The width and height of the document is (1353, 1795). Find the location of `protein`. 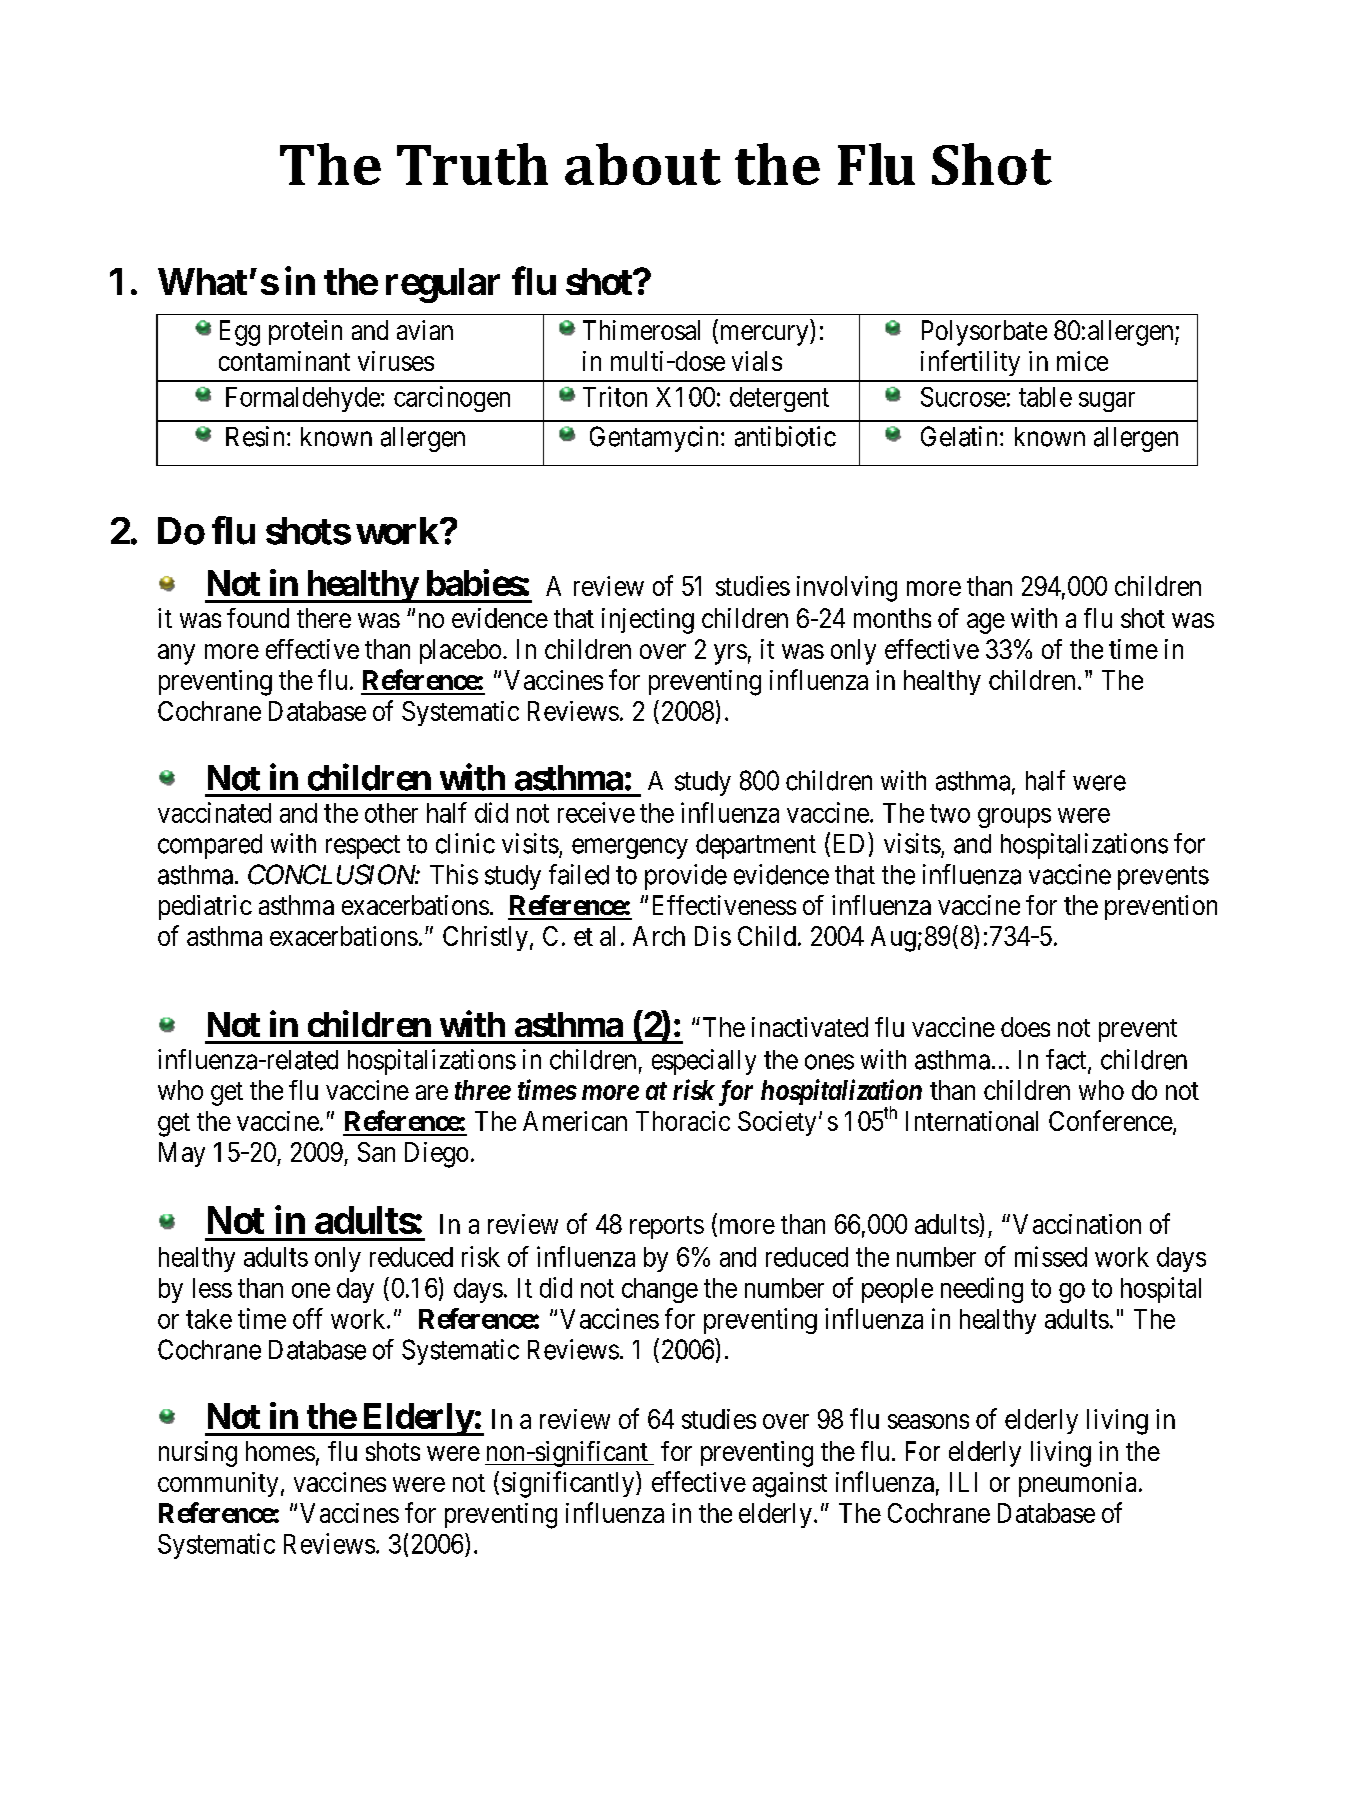

protein is located at coordinates (305, 332).
